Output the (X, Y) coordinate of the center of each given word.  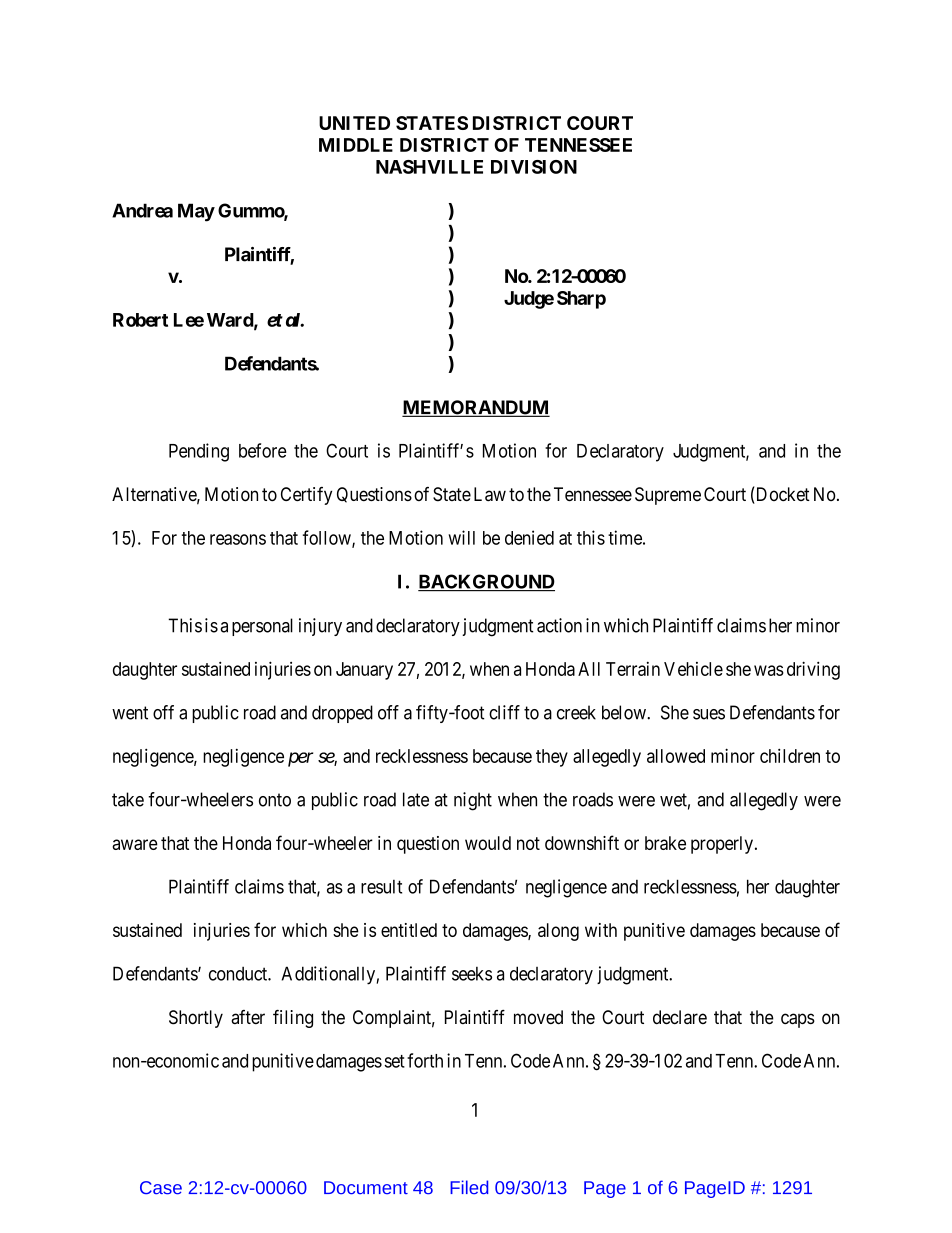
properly (722, 845)
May (196, 212)
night (473, 801)
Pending (199, 452)
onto (275, 800)
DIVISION (534, 167)
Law (490, 494)
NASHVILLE (429, 167)
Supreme (668, 496)
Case (161, 1188)
